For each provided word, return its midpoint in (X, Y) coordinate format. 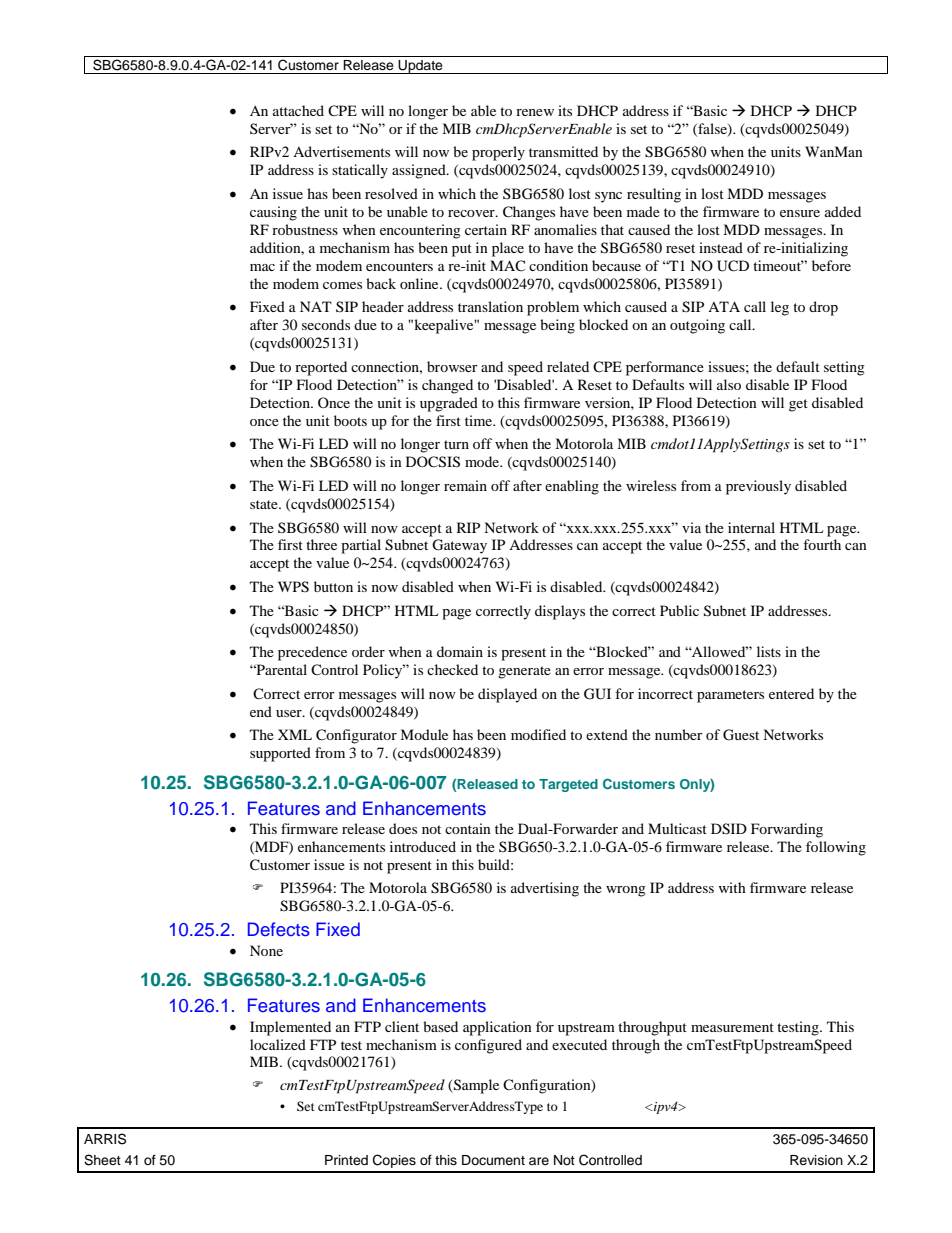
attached (298, 110)
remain (465, 485)
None (266, 950)
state (265, 504)
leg (780, 308)
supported (280, 754)
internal (751, 527)
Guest (741, 735)
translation (490, 306)
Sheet (102, 1160)
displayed (507, 695)
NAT (316, 306)
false (712, 129)
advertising (545, 889)
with (732, 887)
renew (535, 112)
